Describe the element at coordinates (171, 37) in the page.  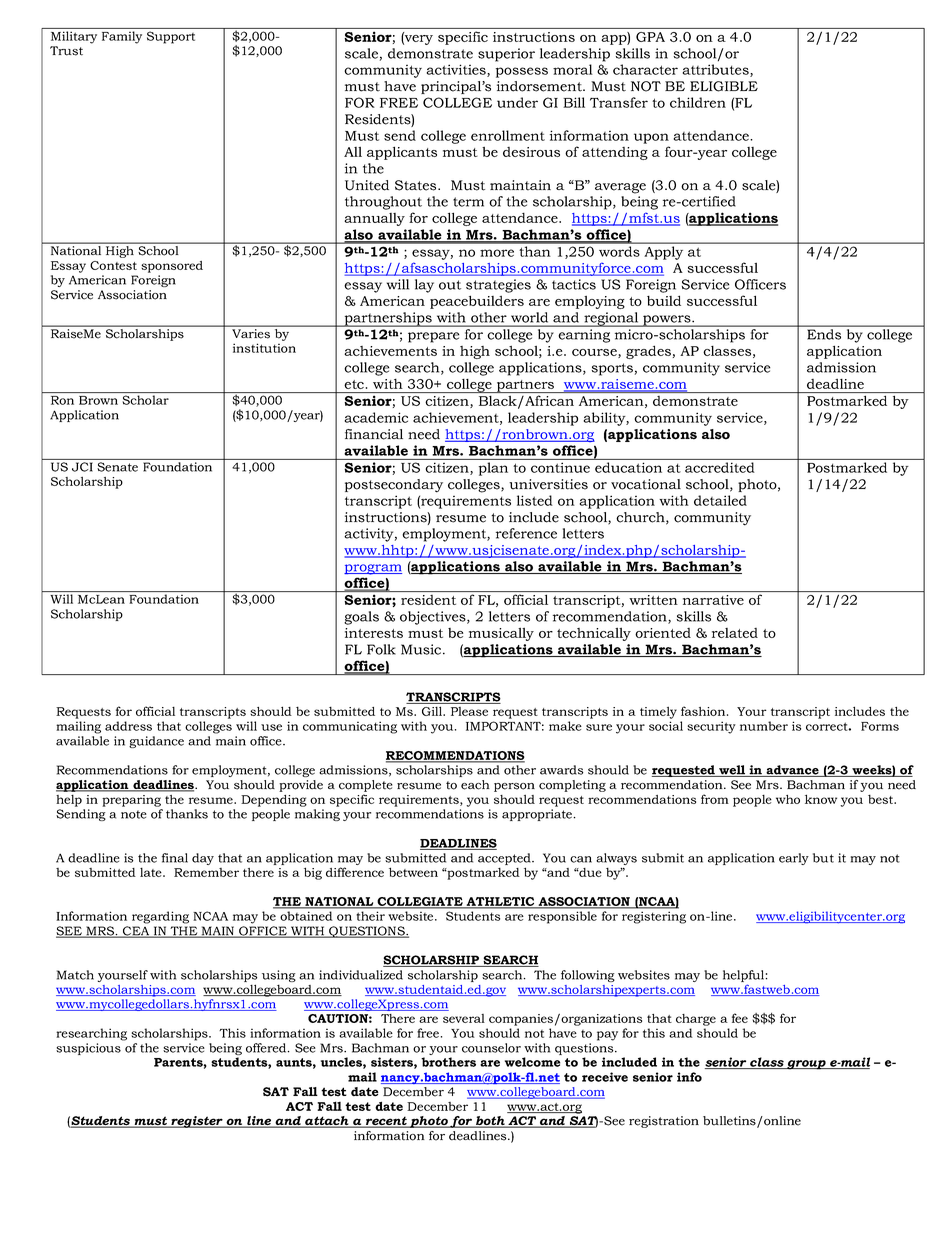
I see `Support` at that location.
